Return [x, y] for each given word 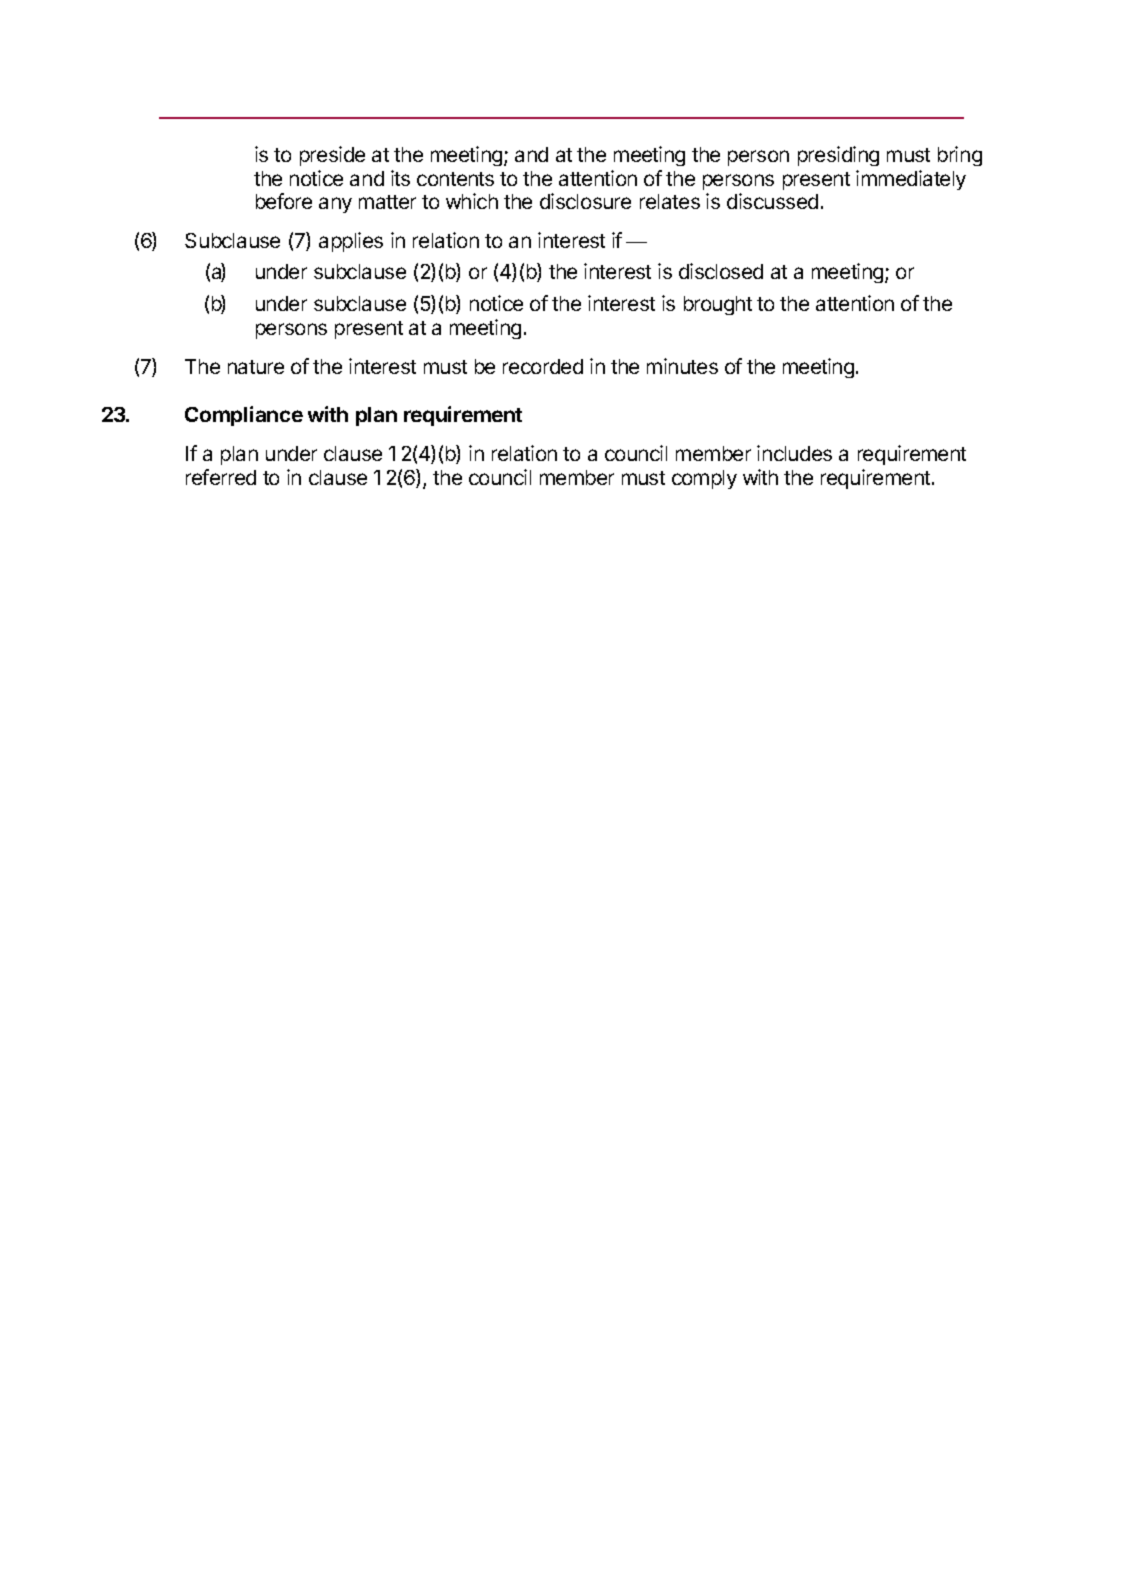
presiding [838, 156]
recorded [543, 366]
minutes [682, 366]
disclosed [721, 271]
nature [256, 367]
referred [221, 477]
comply [704, 479]
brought [718, 305]
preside [332, 156]
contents [455, 179]
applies [351, 242]
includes [794, 453]
